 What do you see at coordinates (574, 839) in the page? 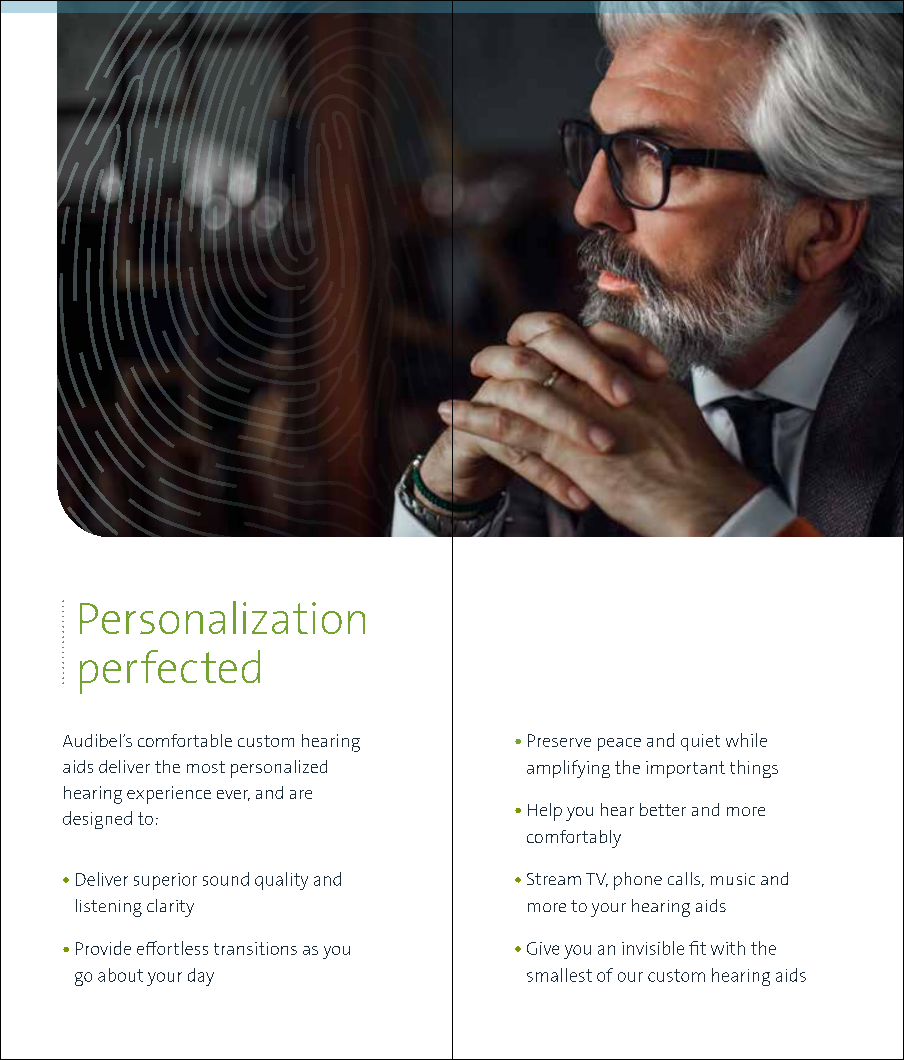
I see `comfortably` at bounding box center [574, 839].
